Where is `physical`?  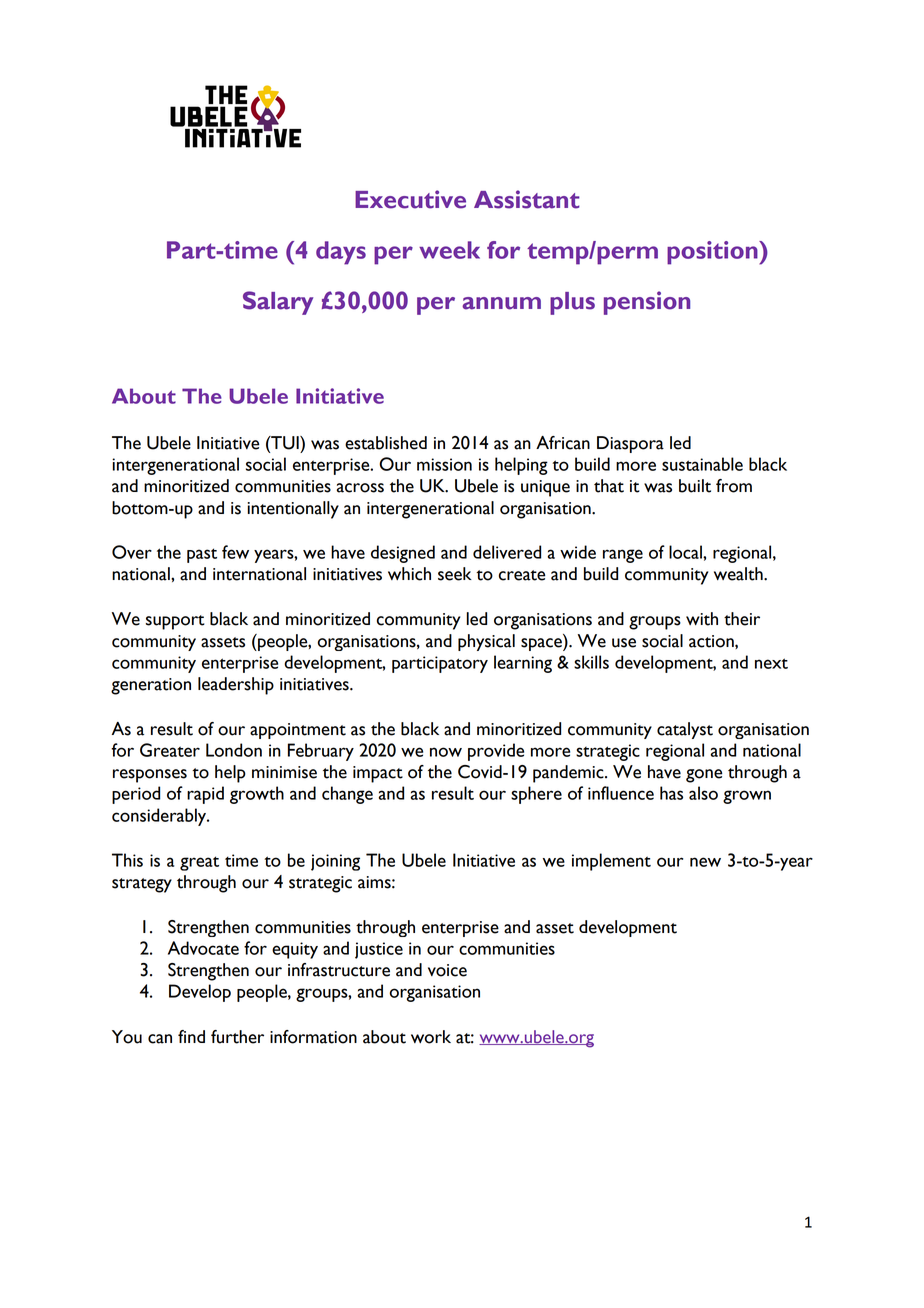
physical is located at coordinates (486, 642).
